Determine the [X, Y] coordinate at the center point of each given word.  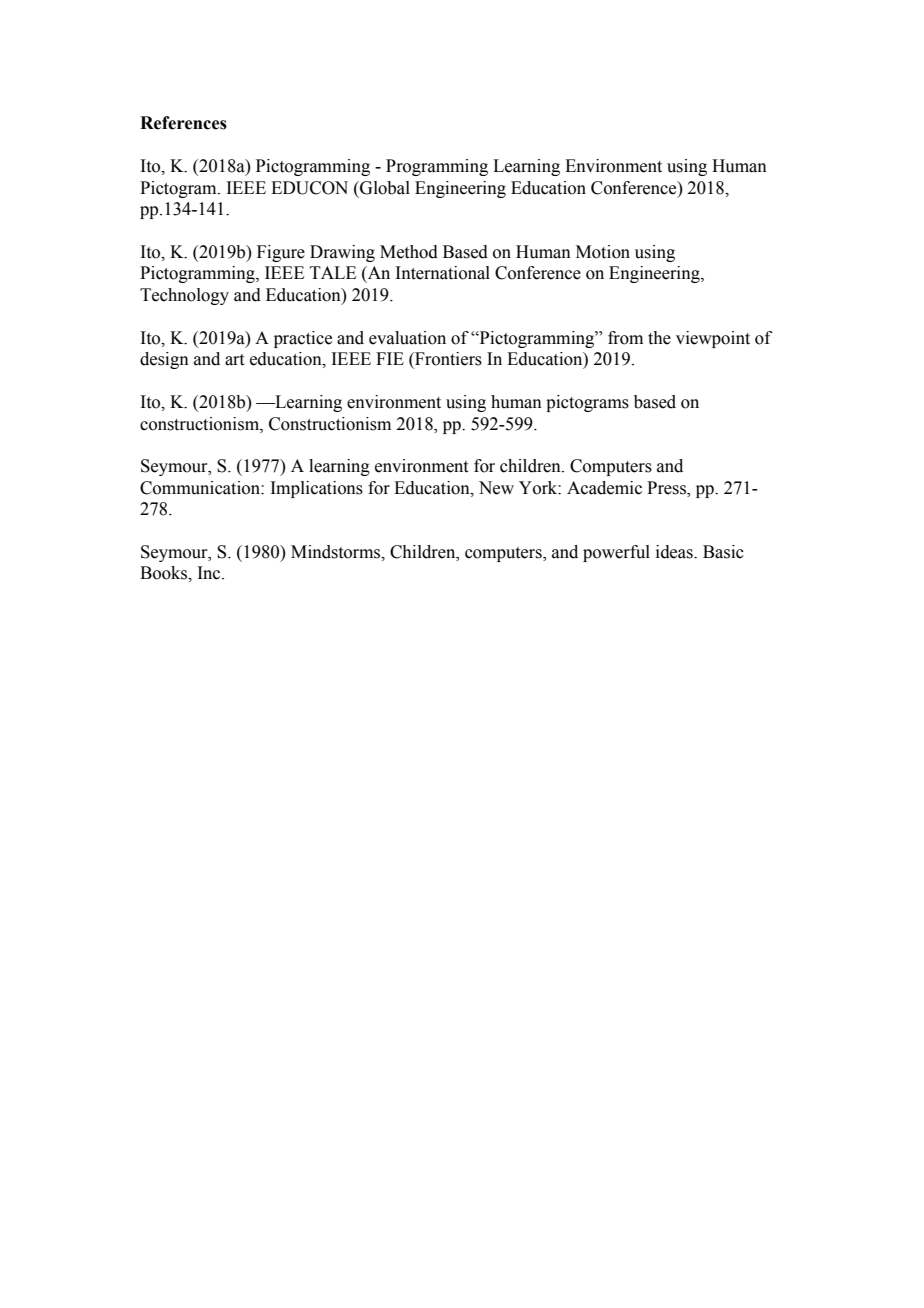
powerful [616, 553]
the [659, 338]
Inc [210, 573]
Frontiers [447, 360]
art [234, 360]
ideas [675, 552]
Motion [603, 252]
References [183, 123]
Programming [437, 167]
